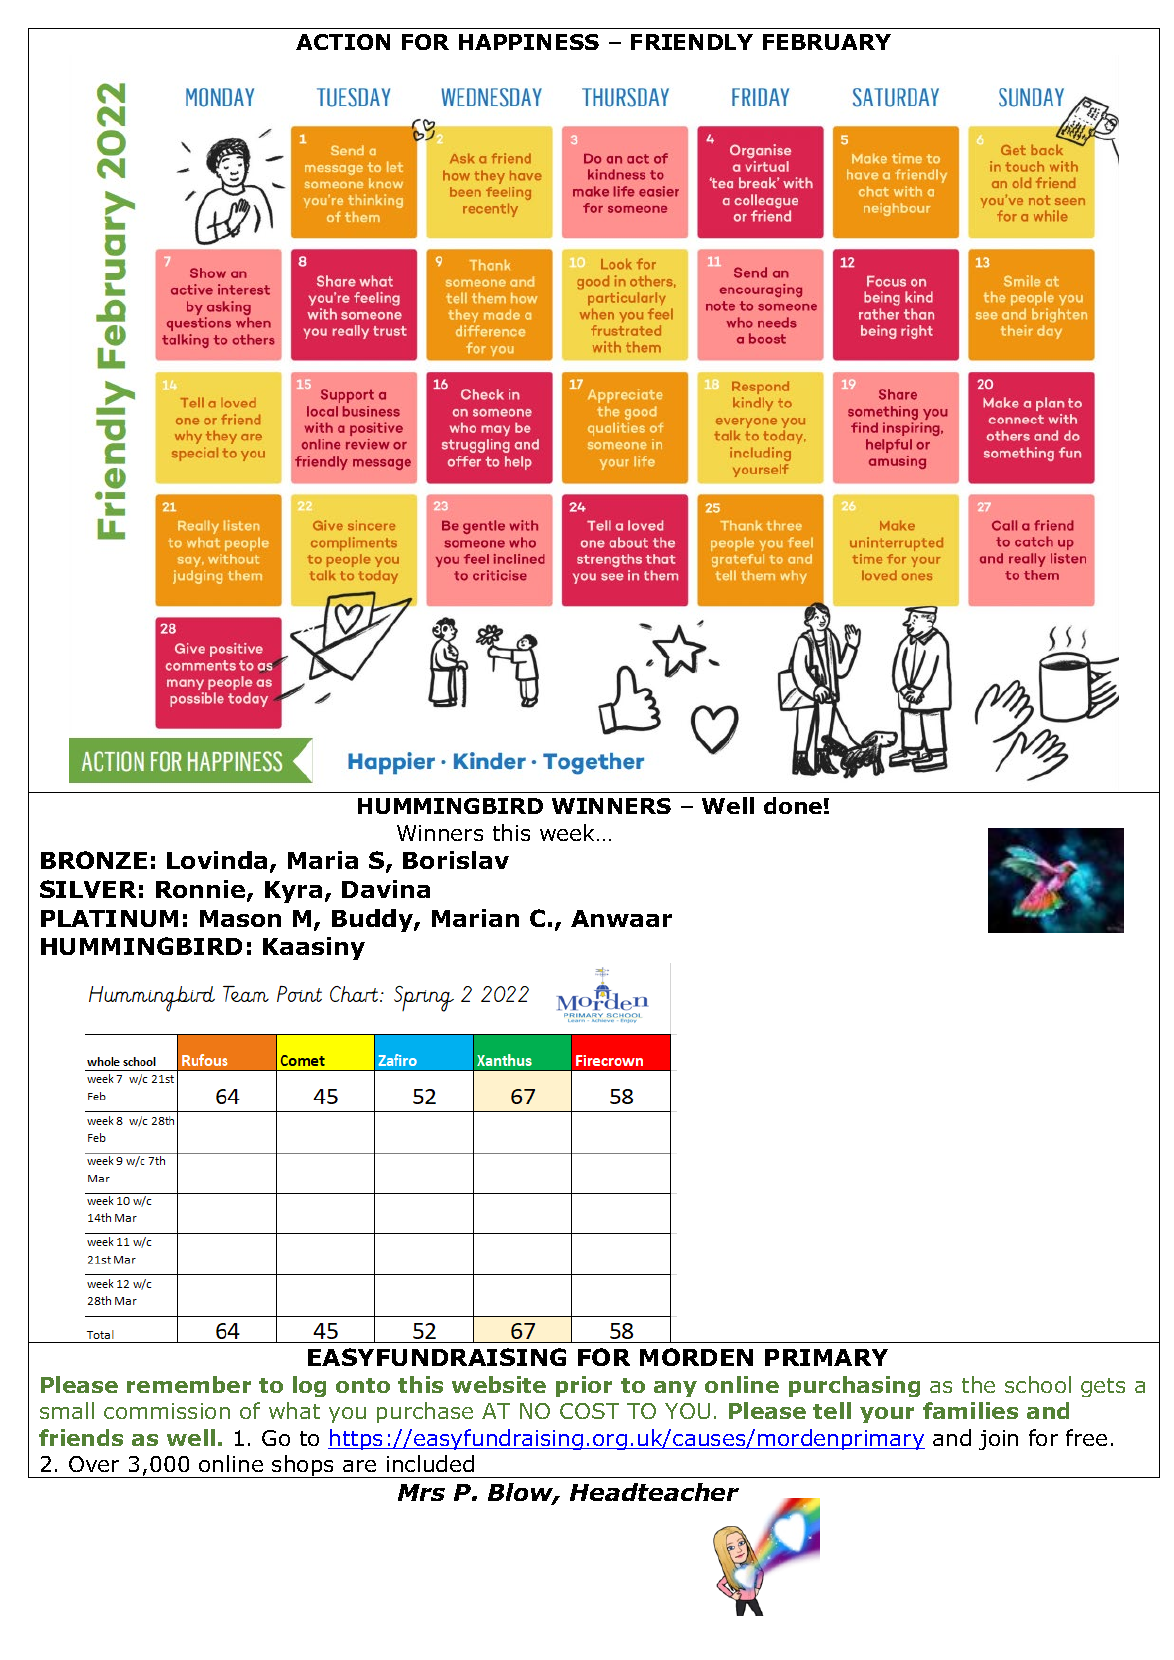 Image resolution: width=1174 pixels, height=1660 pixels. What do you see at coordinates (343, 42) in the screenshot?
I see `ACTION` at bounding box center [343, 42].
